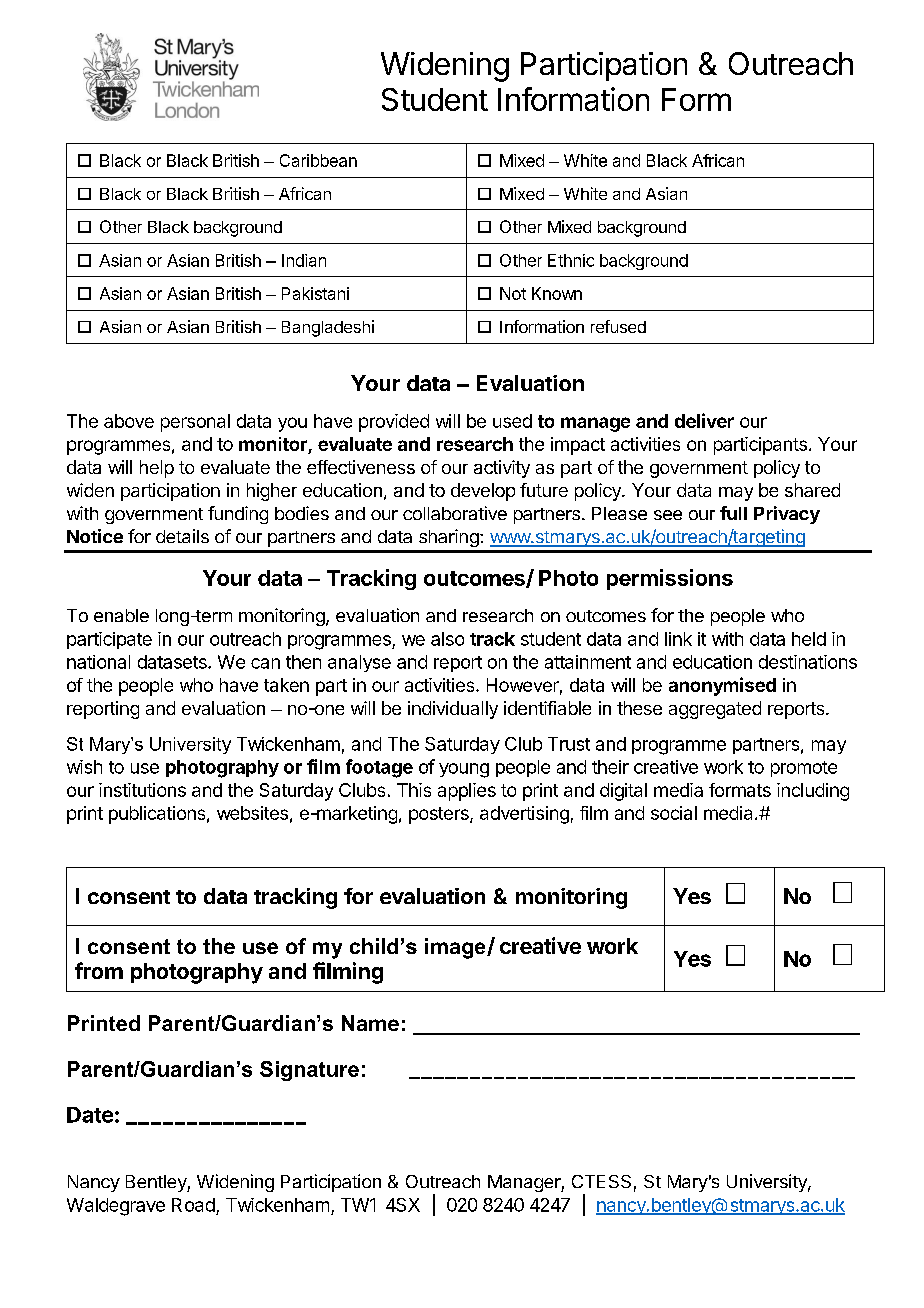  Describe the element at coordinates (182, 536) in the screenshot. I see `details` at that location.
